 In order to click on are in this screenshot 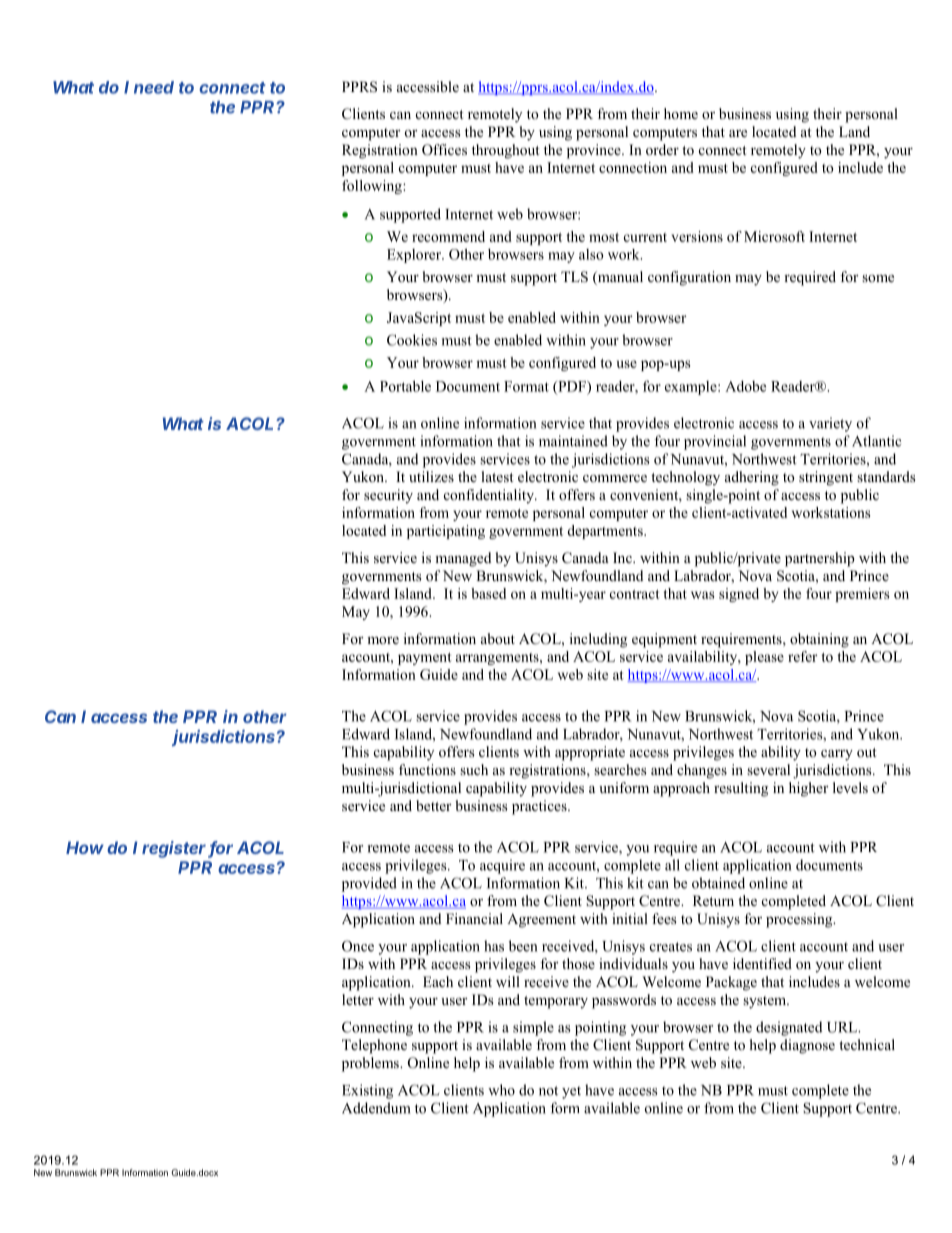, I will do `click(738, 133)`.
